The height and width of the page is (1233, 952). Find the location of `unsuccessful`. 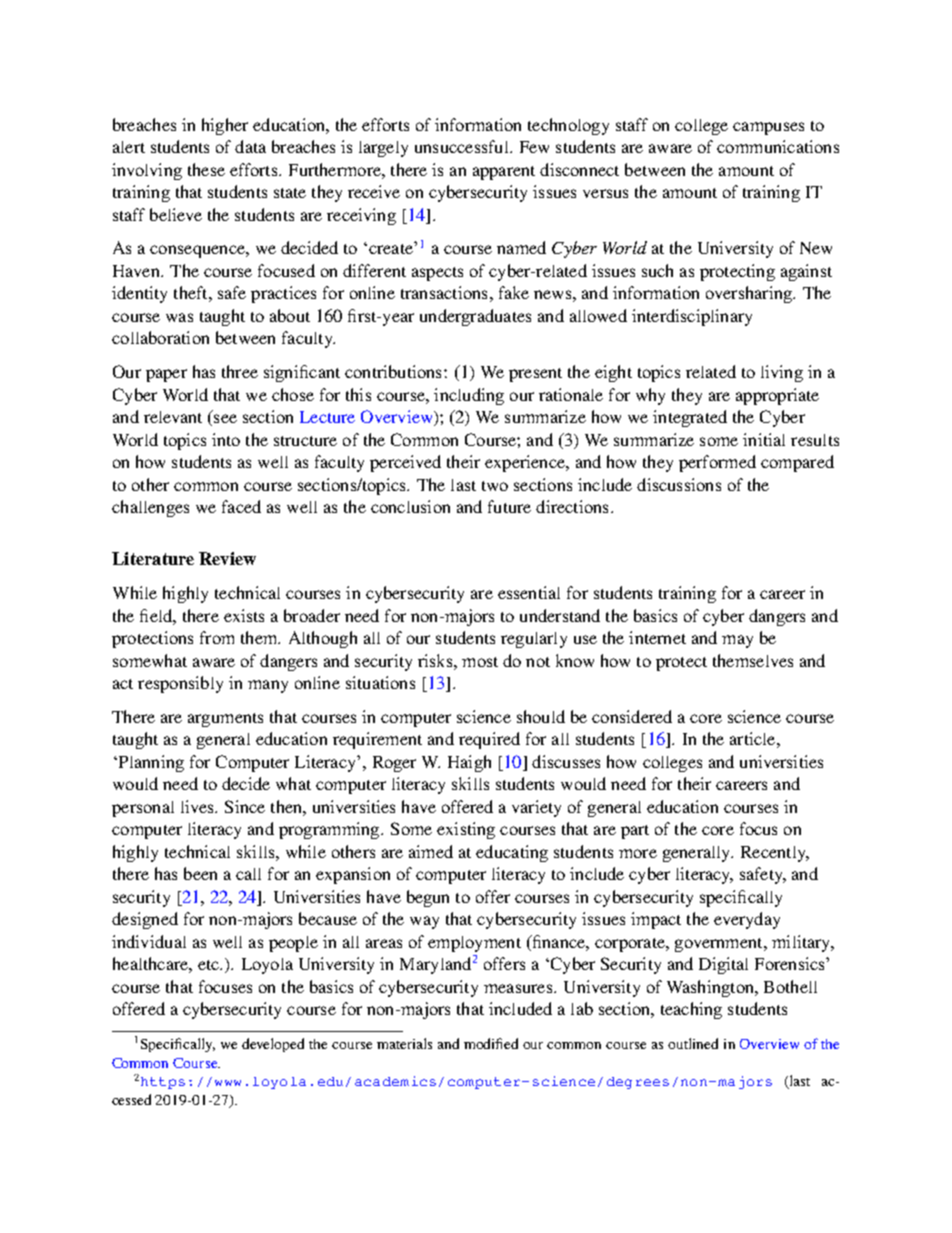

unsuccessful is located at coordinates (463, 146).
